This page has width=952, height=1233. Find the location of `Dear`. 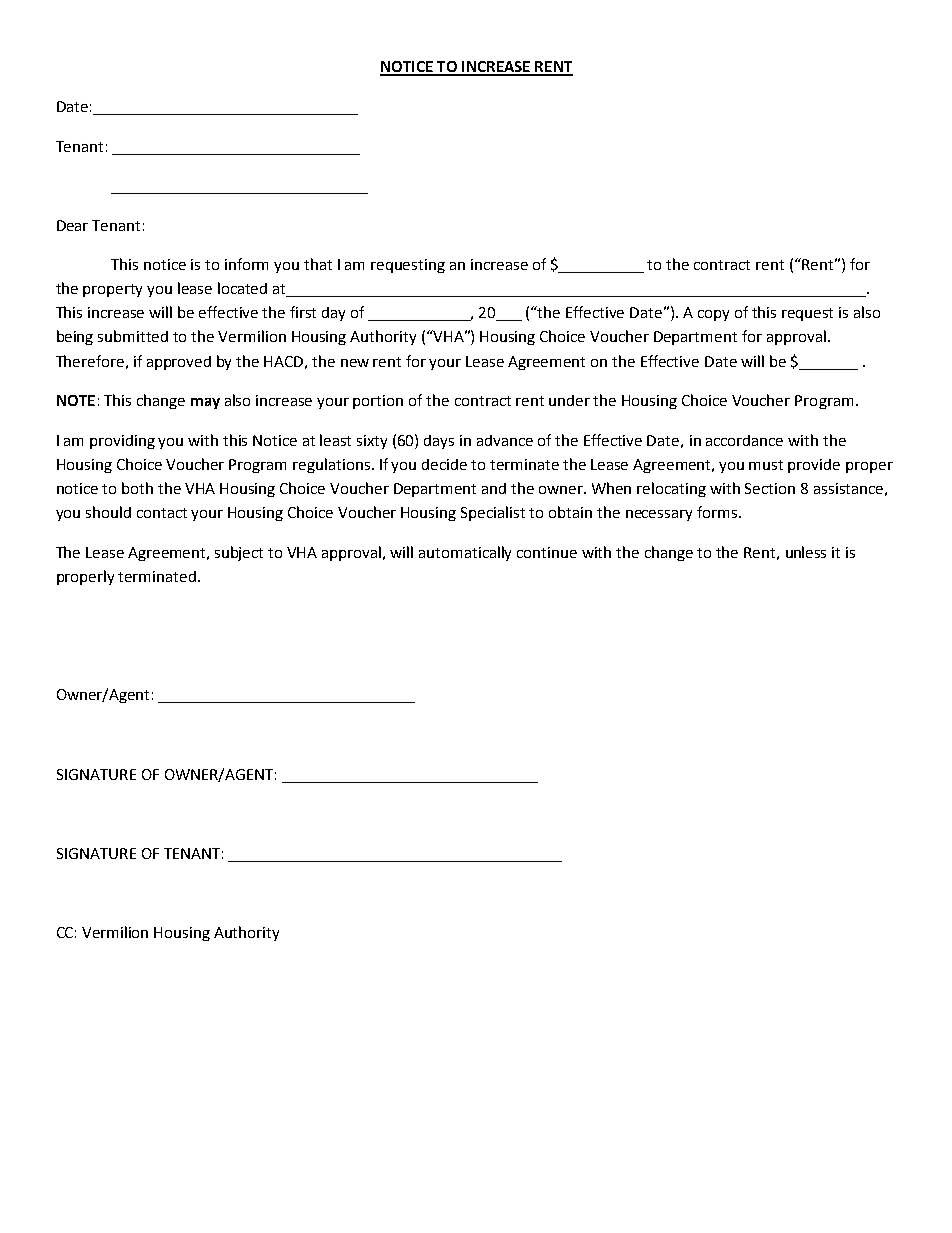

Dear is located at coordinates (72, 225).
